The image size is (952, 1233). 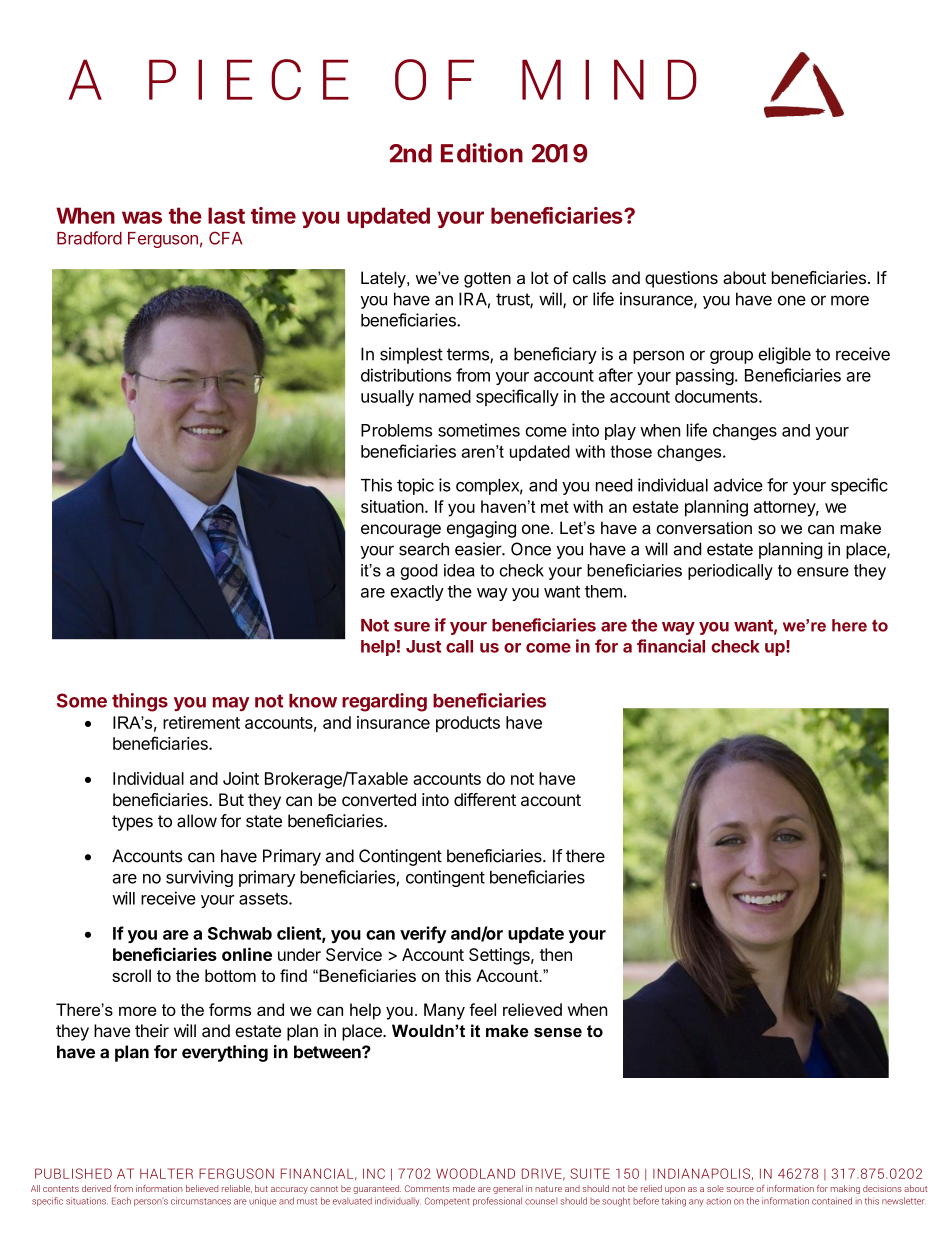 I want to click on different, so click(x=485, y=799).
